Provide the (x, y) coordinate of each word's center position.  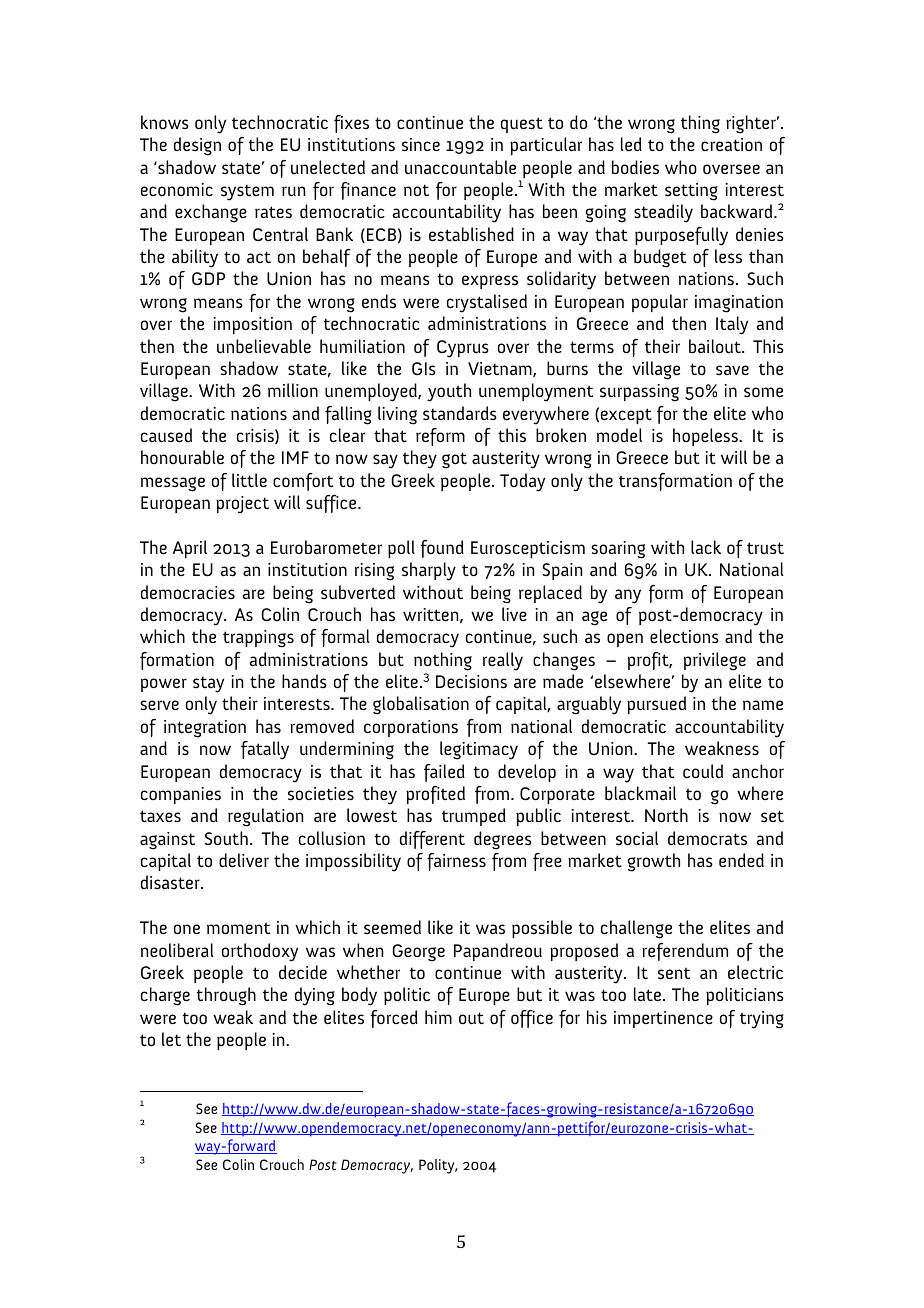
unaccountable (460, 167)
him (438, 1017)
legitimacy (479, 750)
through (226, 996)
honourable (182, 457)
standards (460, 413)
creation (731, 145)
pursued (656, 705)
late (649, 994)
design (197, 146)
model (619, 435)
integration (205, 729)
